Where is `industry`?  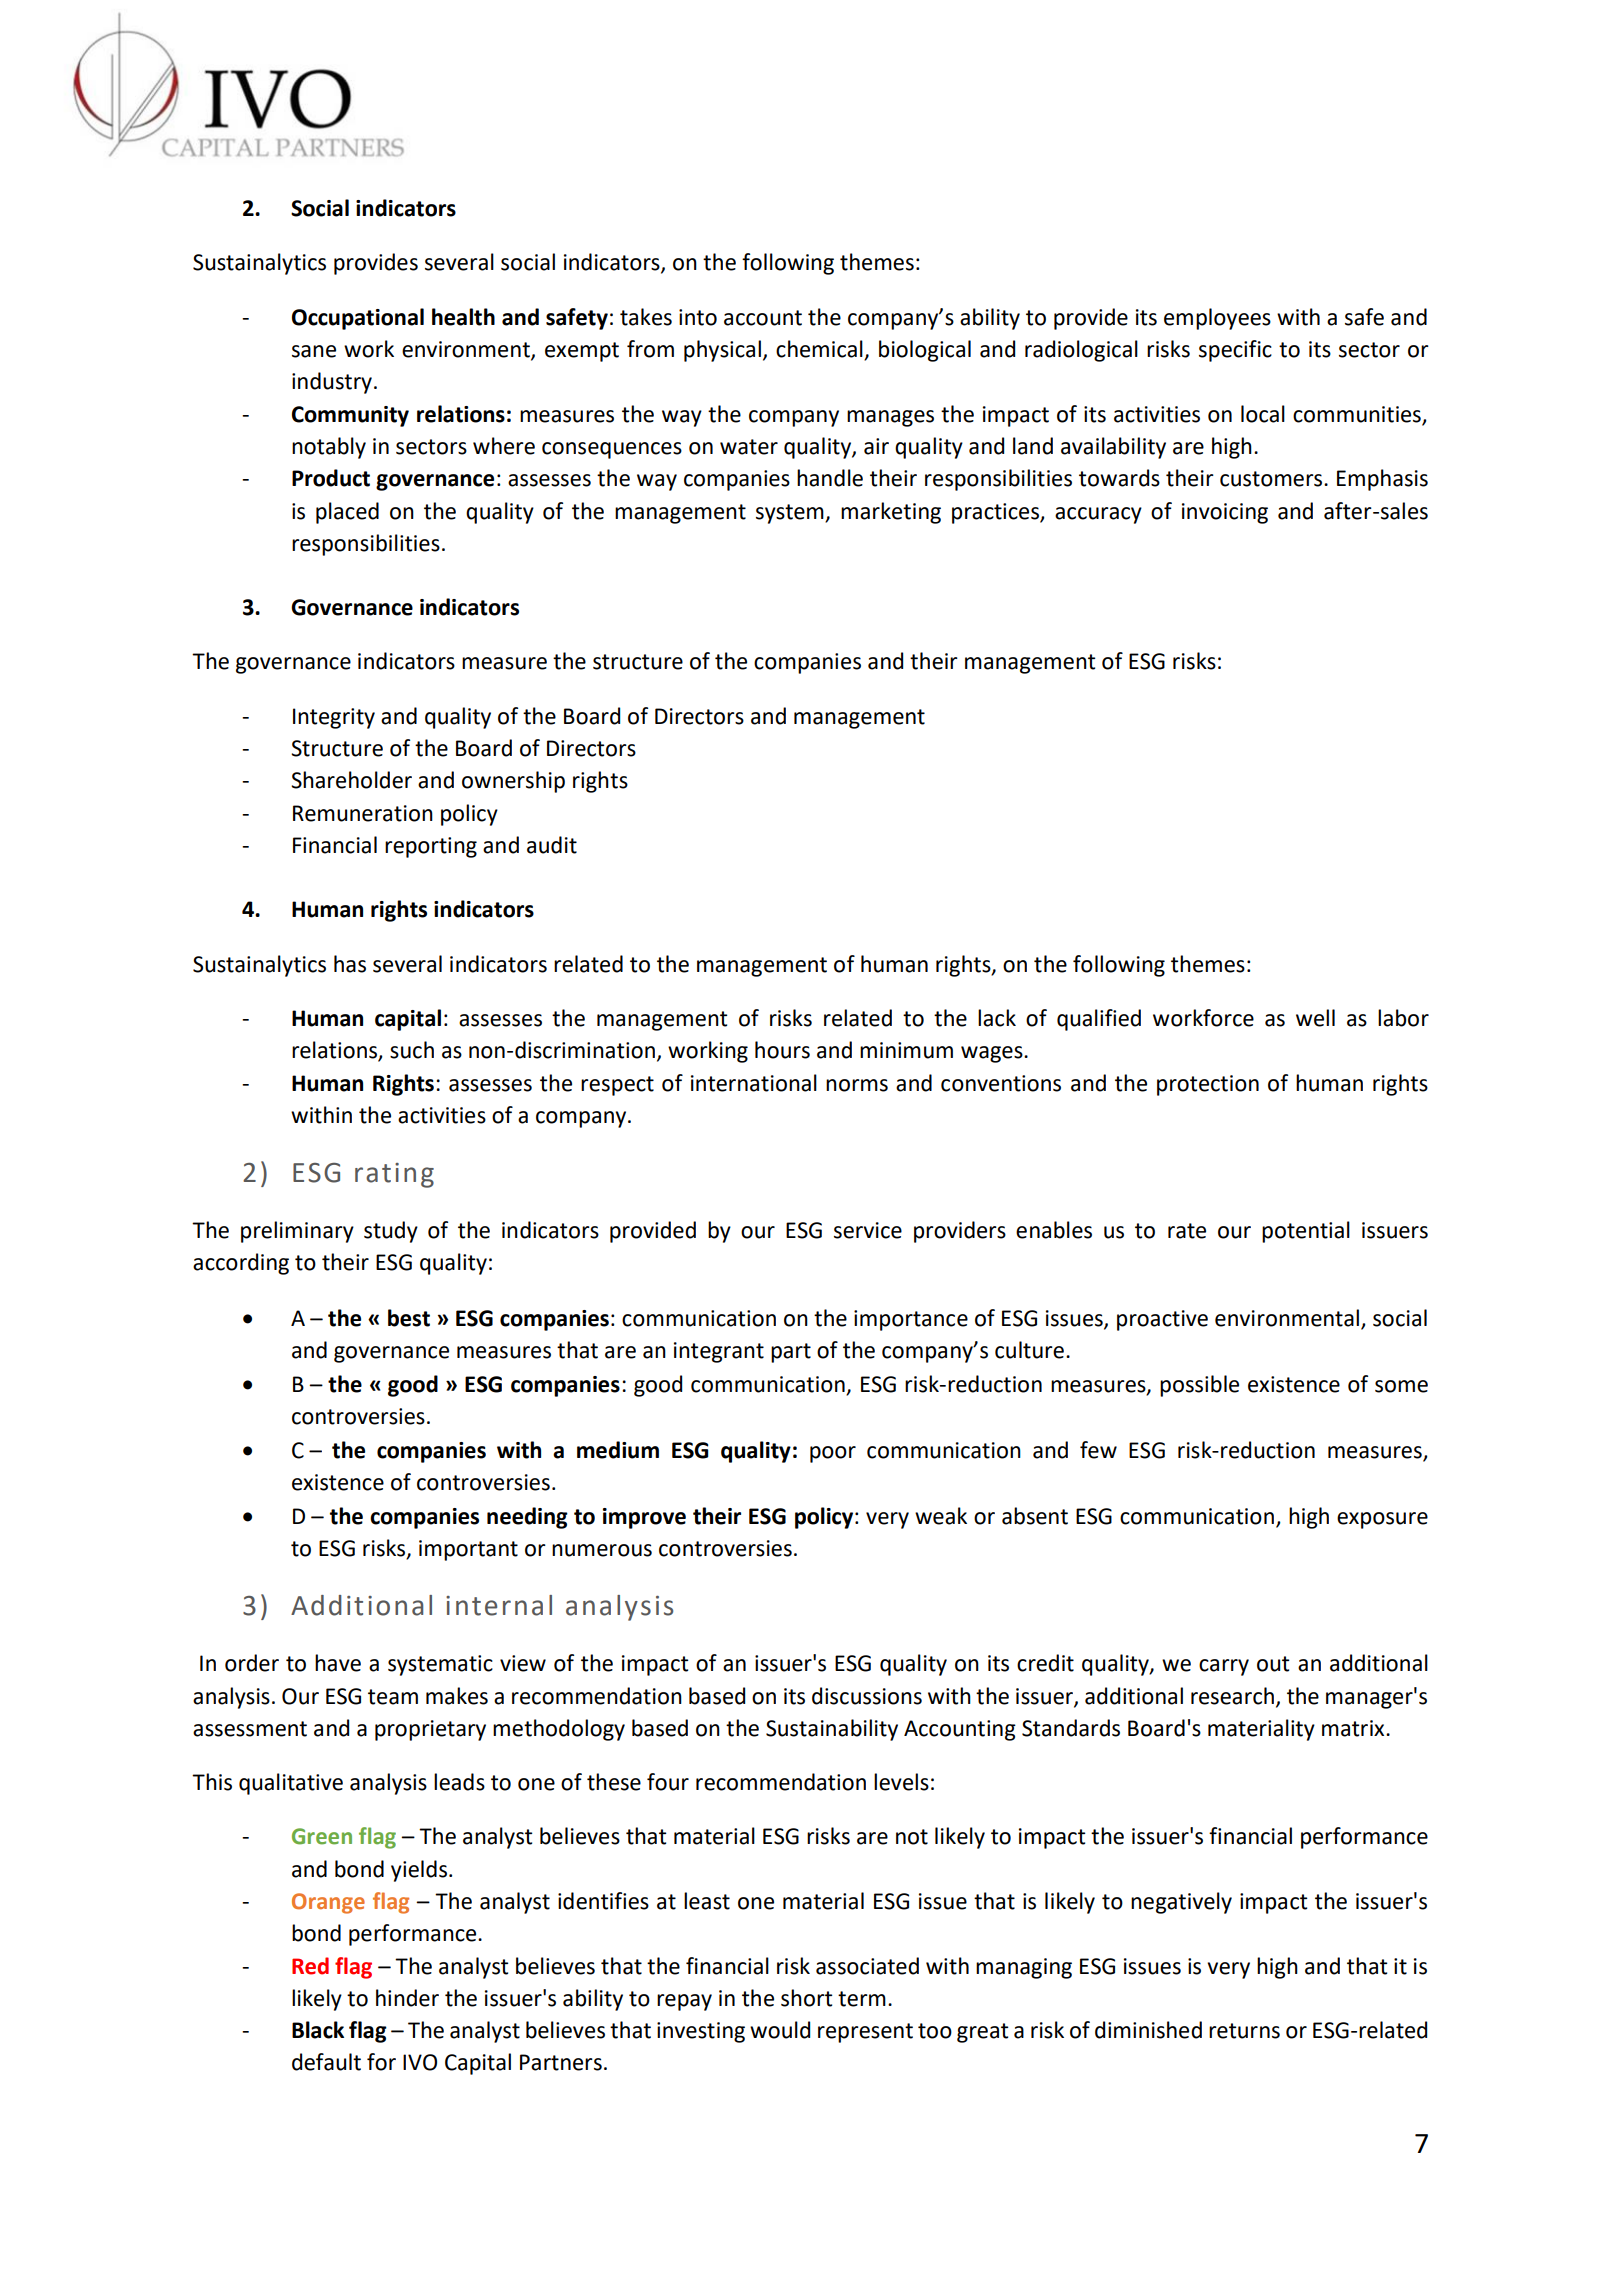 industry is located at coordinates (332, 383).
